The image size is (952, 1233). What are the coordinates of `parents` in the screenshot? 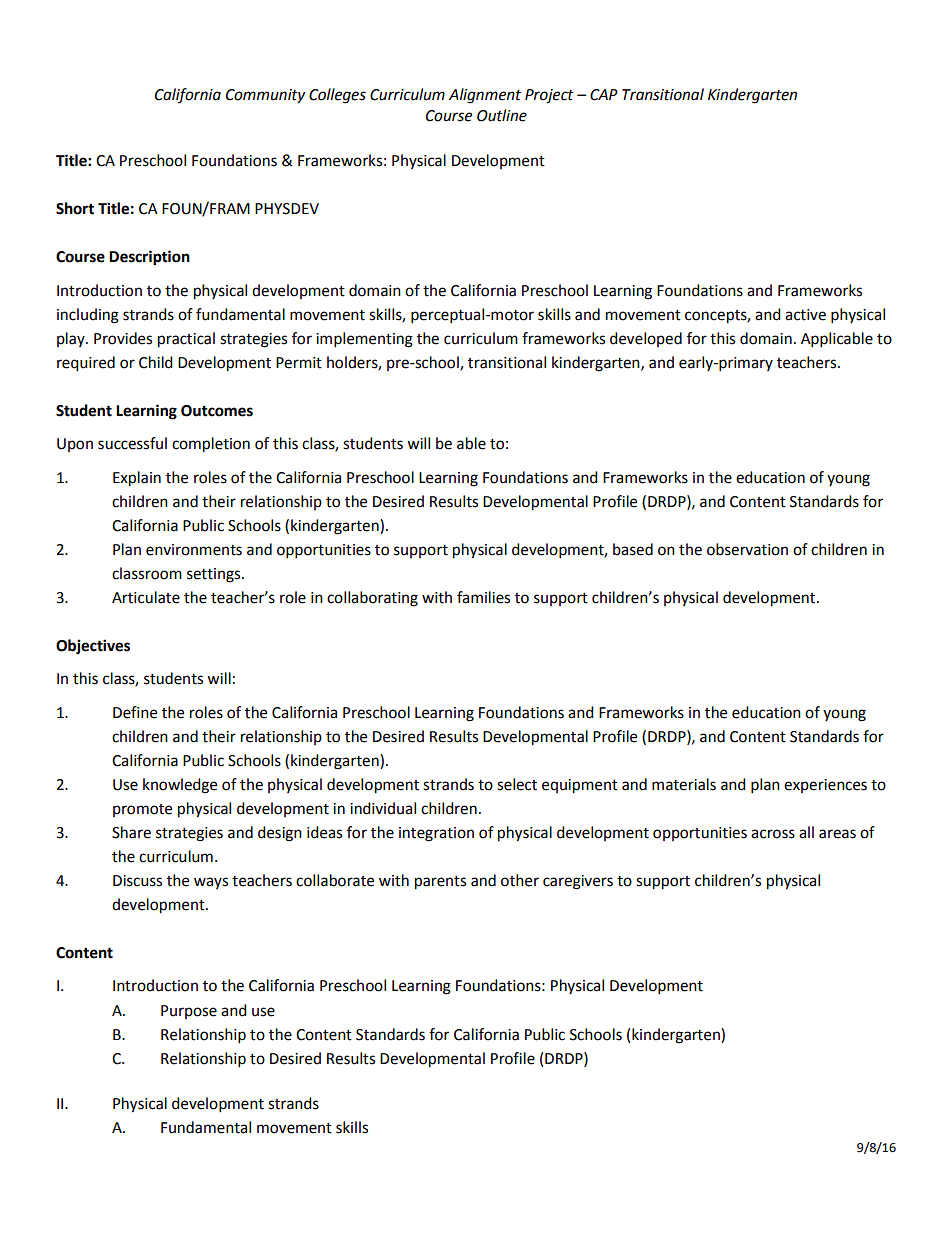 It's located at (440, 883).
